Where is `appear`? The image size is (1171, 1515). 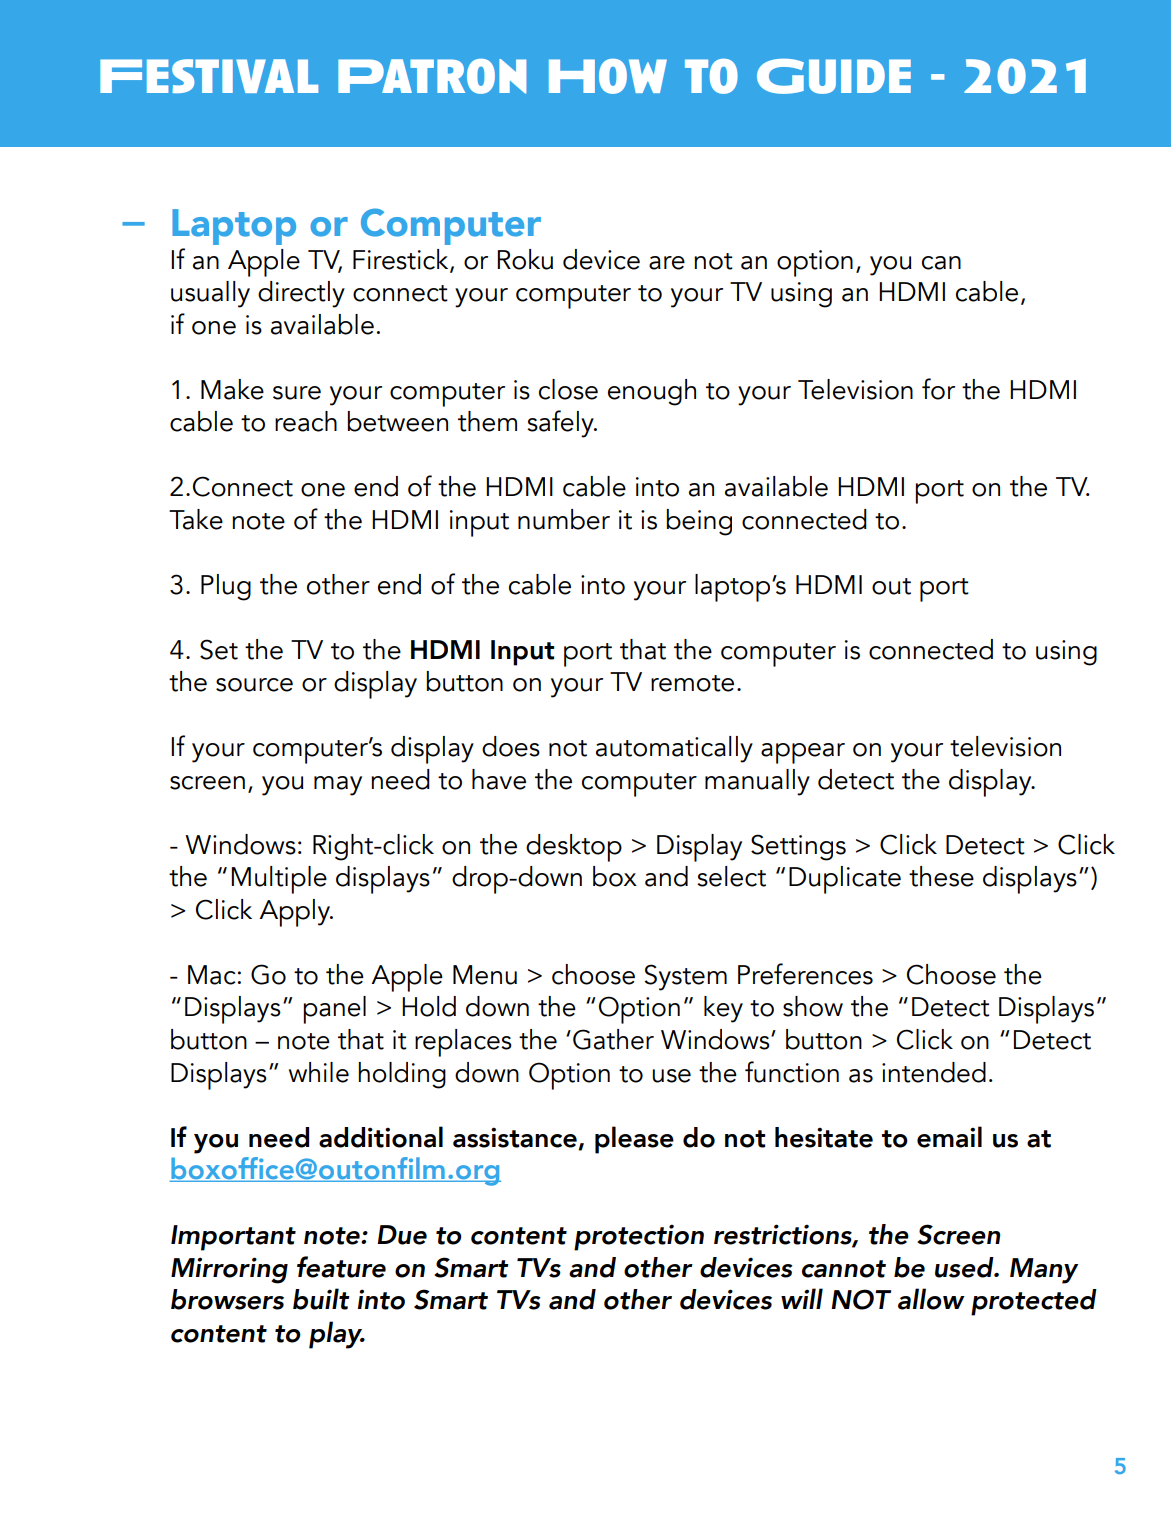 appear is located at coordinates (803, 753).
